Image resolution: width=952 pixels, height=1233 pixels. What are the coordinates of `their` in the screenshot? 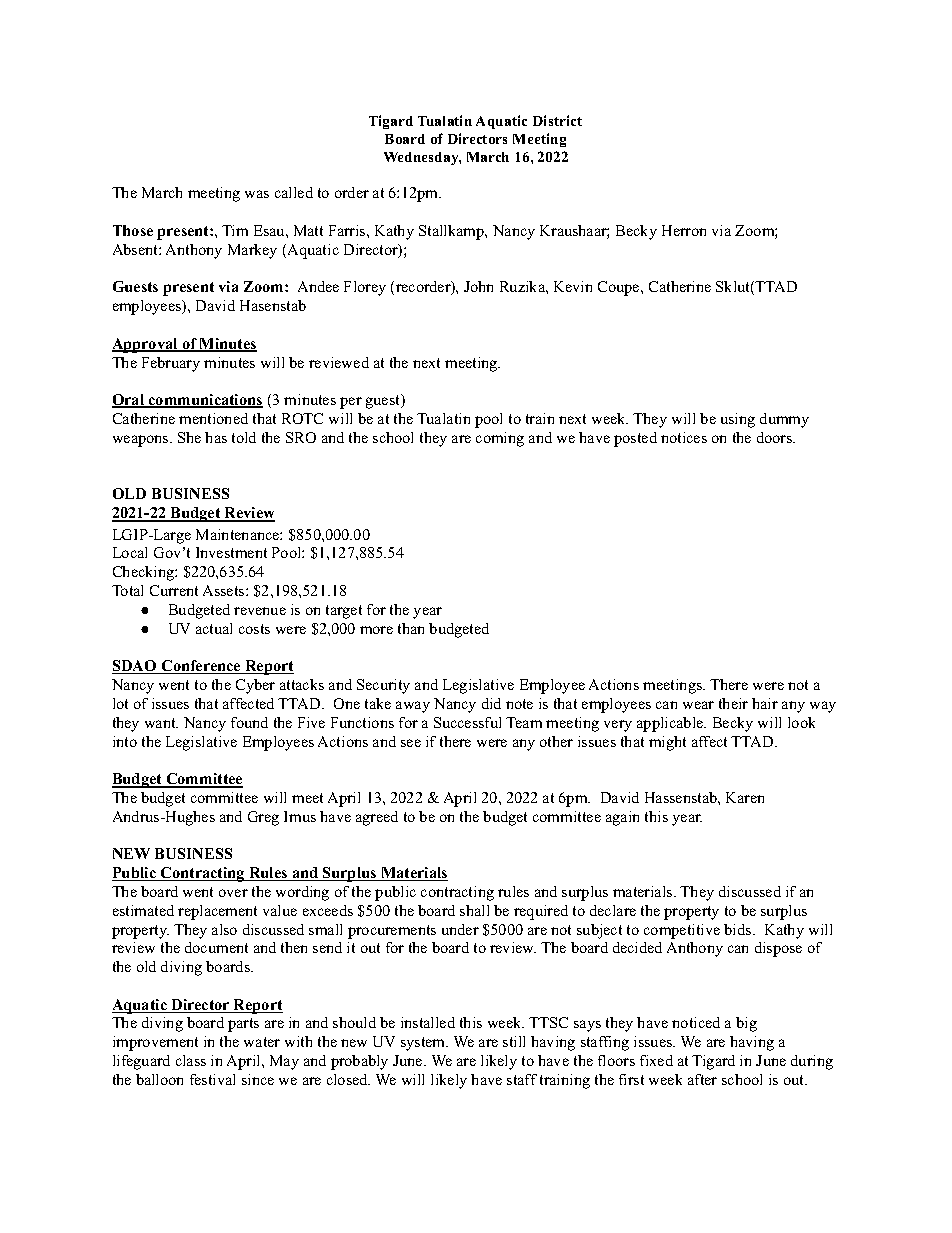 It's located at (733, 703).
